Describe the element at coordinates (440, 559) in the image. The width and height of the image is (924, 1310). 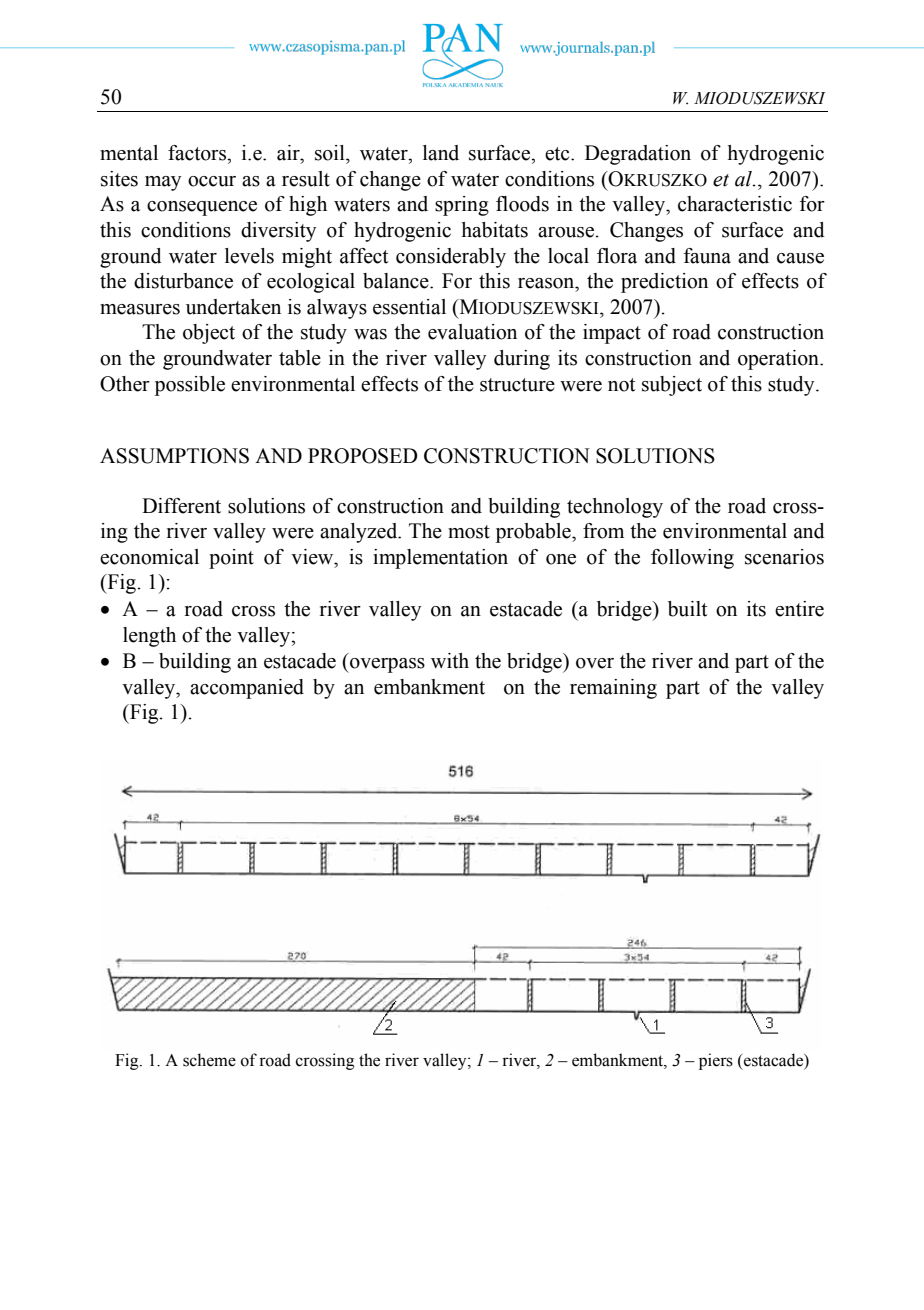
I see `implementation` at that location.
